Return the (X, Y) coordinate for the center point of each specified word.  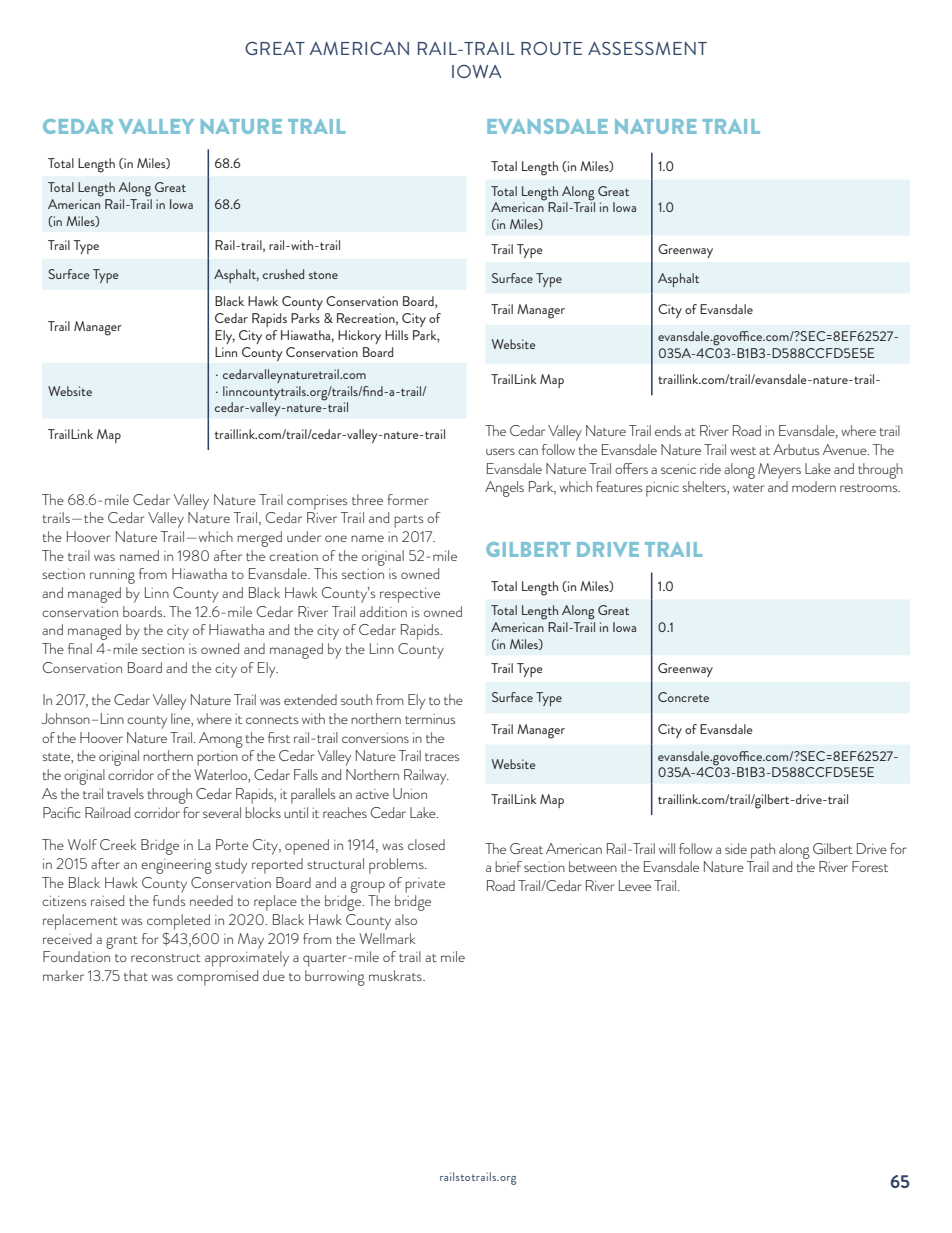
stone (323, 275)
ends (668, 430)
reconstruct (166, 958)
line (181, 720)
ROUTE (551, 48)
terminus (430, 719)
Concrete (683, 697)
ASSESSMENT (647, 48)
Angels (504, 489)
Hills (396, 335)
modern (814, 486)
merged (259, 539)
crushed (283, 274)
